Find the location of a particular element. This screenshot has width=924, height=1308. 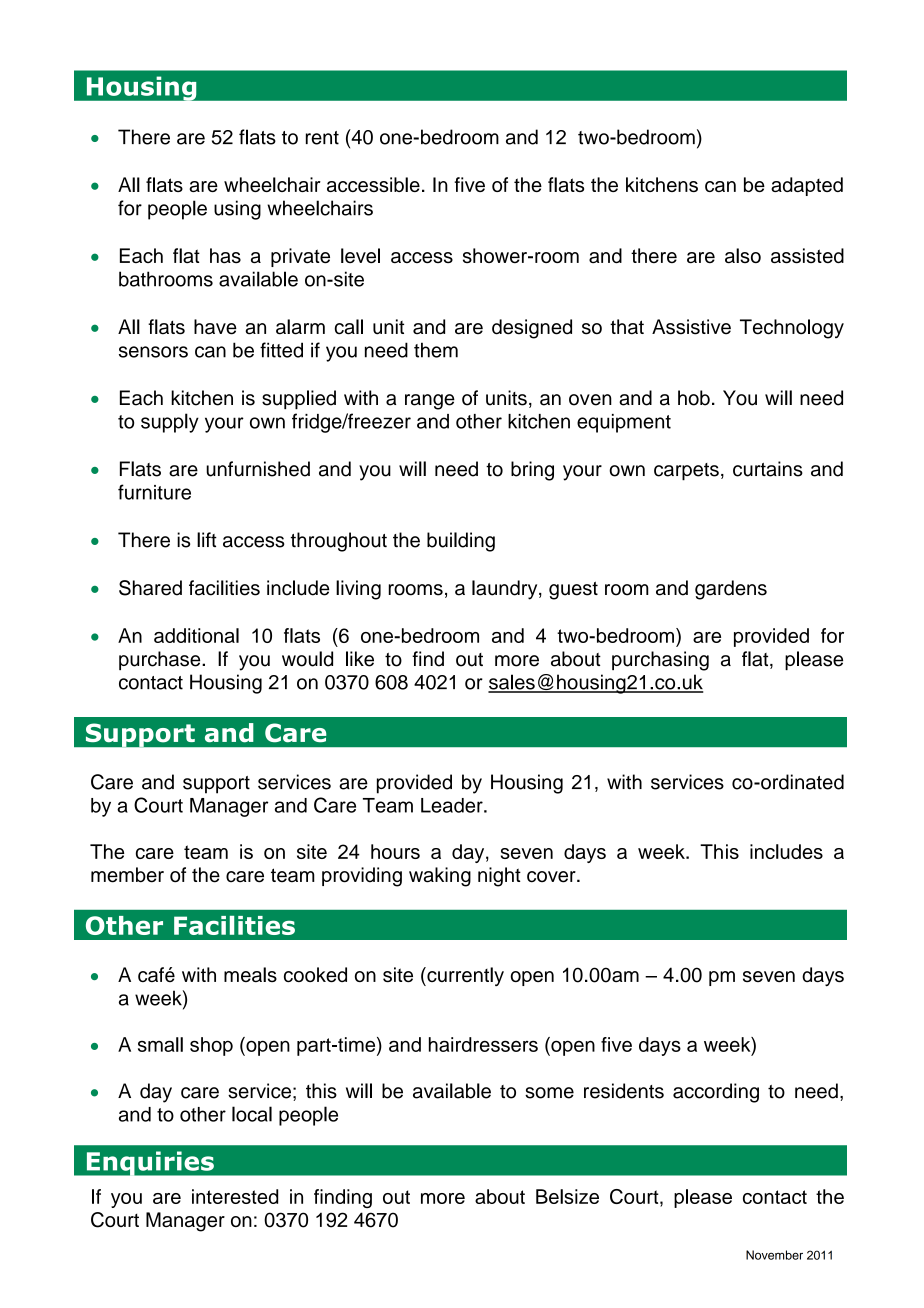

also is located at coordinates (743, 255).
